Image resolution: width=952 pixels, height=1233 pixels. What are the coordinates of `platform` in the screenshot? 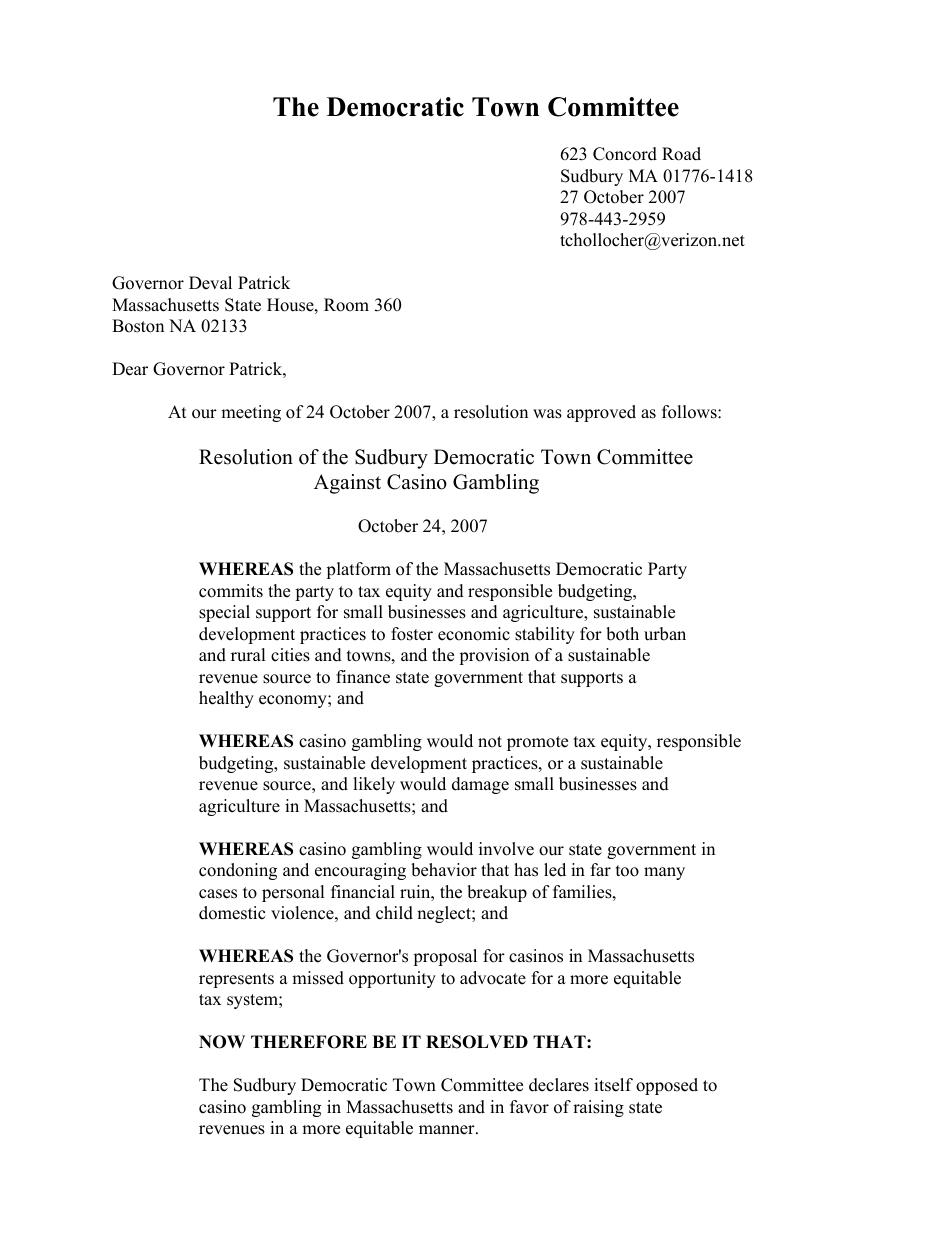 It's located at (358, 570).
